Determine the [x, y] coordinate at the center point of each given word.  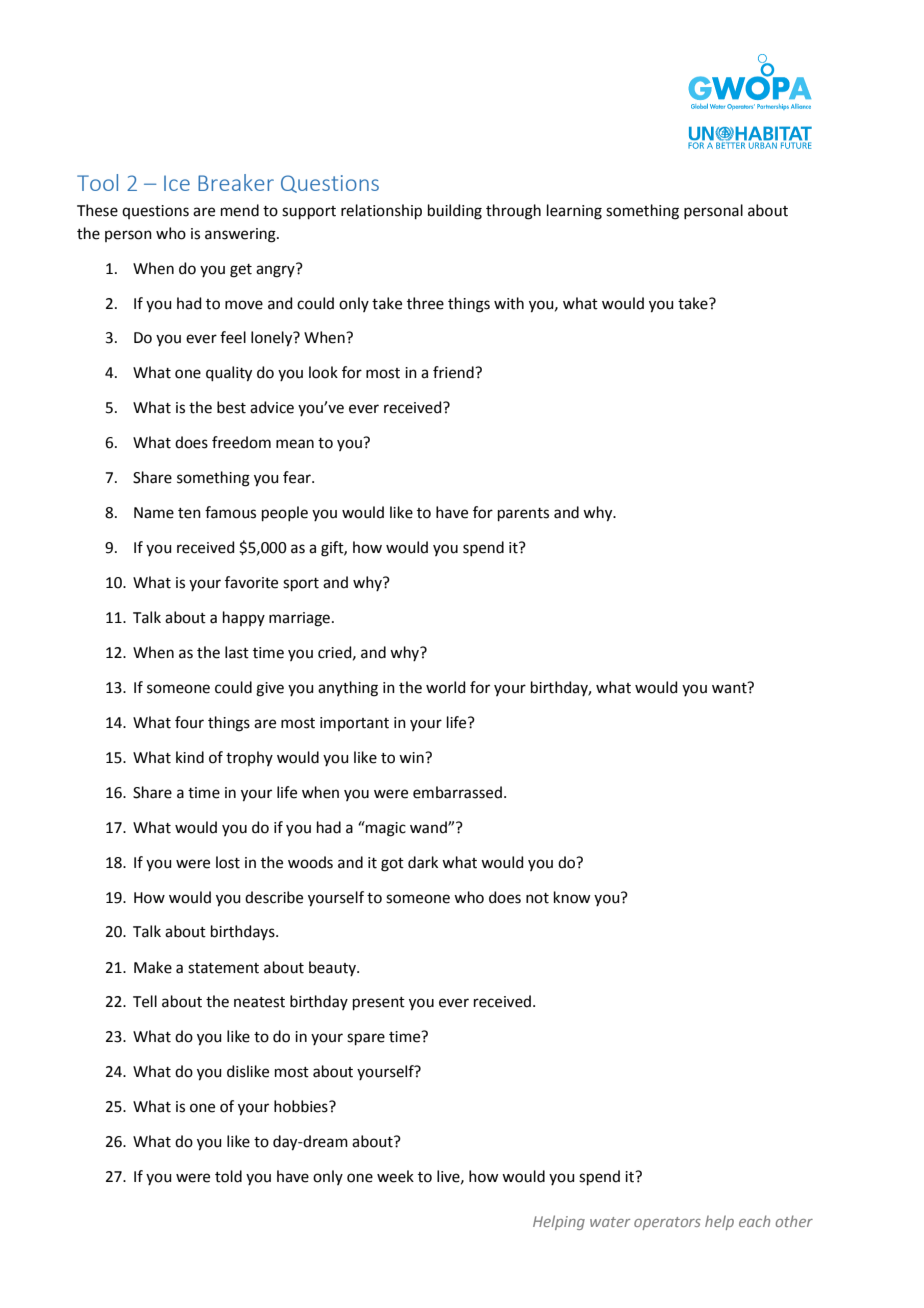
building [455, 212]
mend [240, 210]
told [228, 1176]
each [754, 1221]
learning [574, 212]
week [395, 1176]
